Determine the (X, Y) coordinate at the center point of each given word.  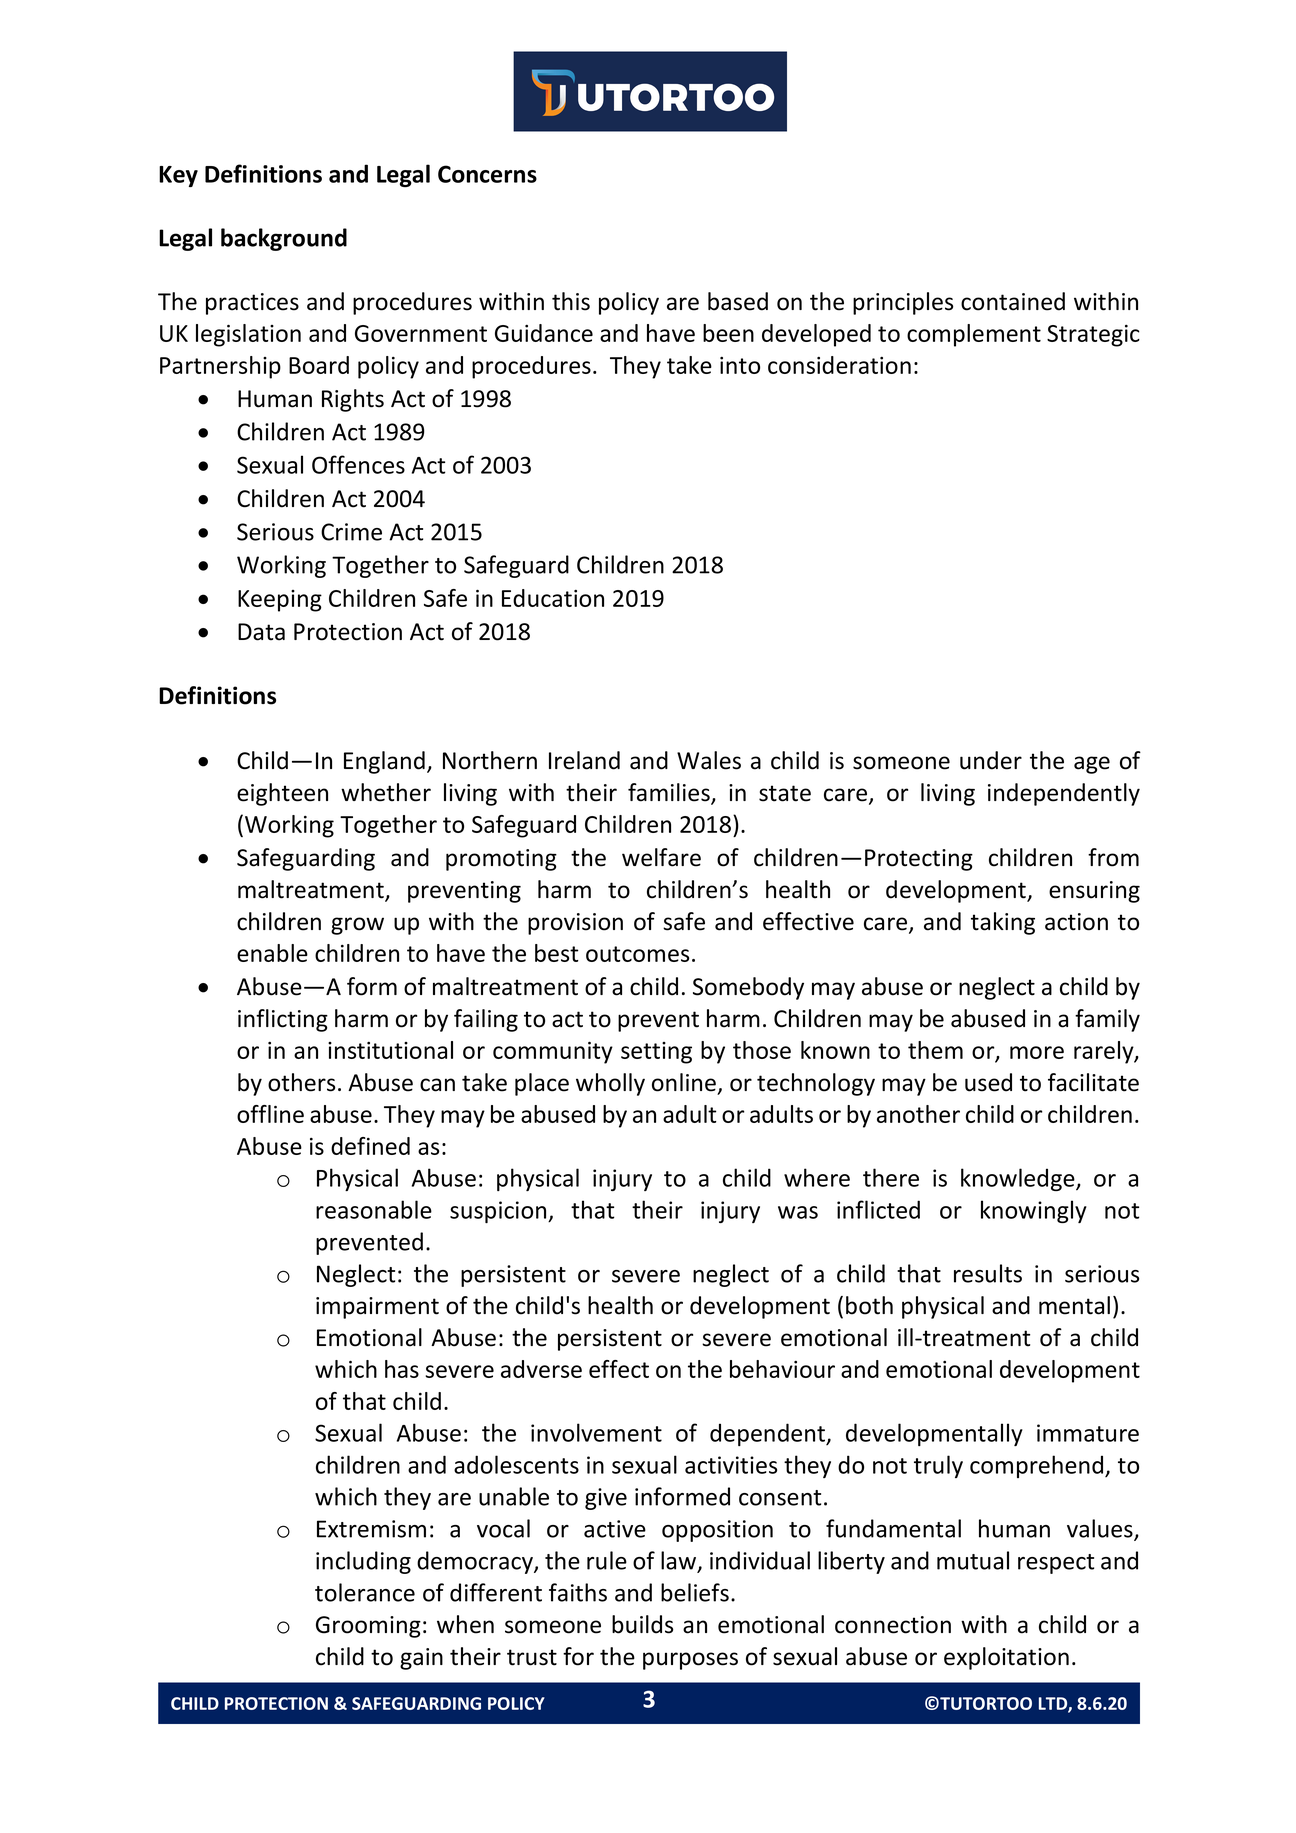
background (284, 239)
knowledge (1019, 1179)
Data (261, 632)
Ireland (584, 760)
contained (1013, 301)
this (571, 301)
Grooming (368, 1627)
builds (642, 1624)
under (991, 760)
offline (270, 1114)
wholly (610, 1084)
